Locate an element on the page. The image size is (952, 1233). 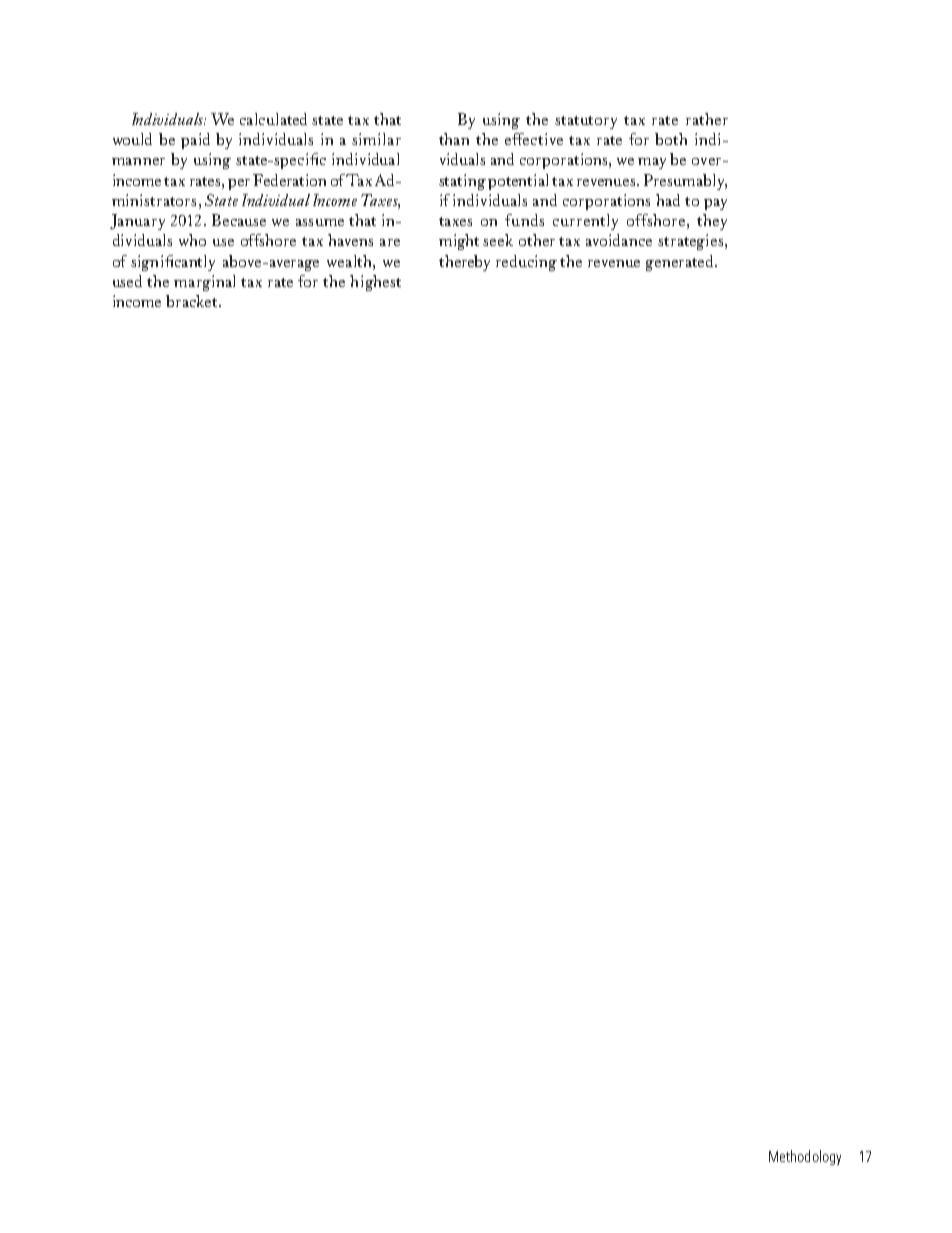
thereby is located at coordinates (464, 263).
